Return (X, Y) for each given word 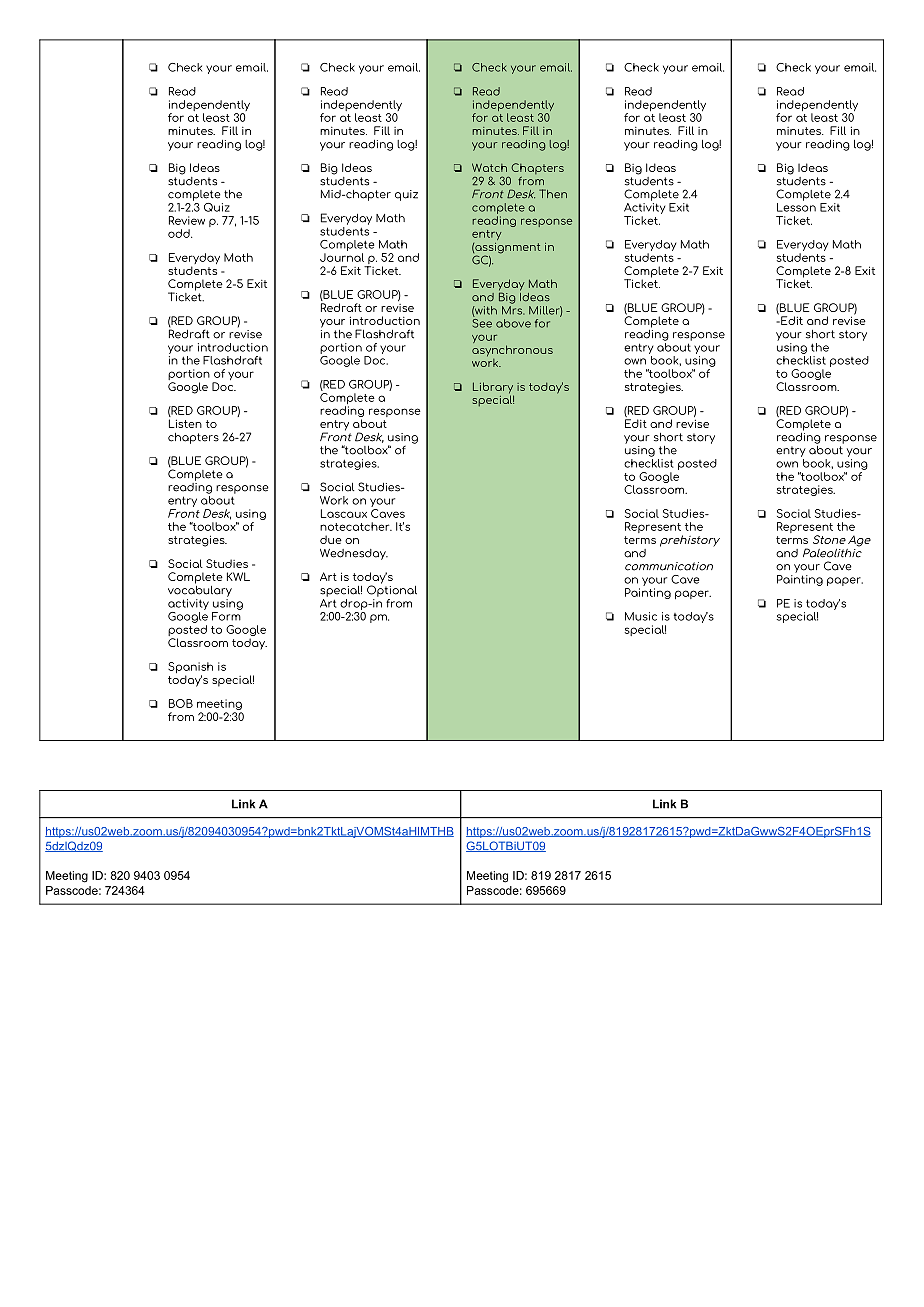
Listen (185, 423)
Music (641, 616)
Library (493, 389)
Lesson (796, 206)
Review (187, 220)
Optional (392, 590)
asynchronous (512, 351)
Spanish (190, 669)
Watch (489, 167)
